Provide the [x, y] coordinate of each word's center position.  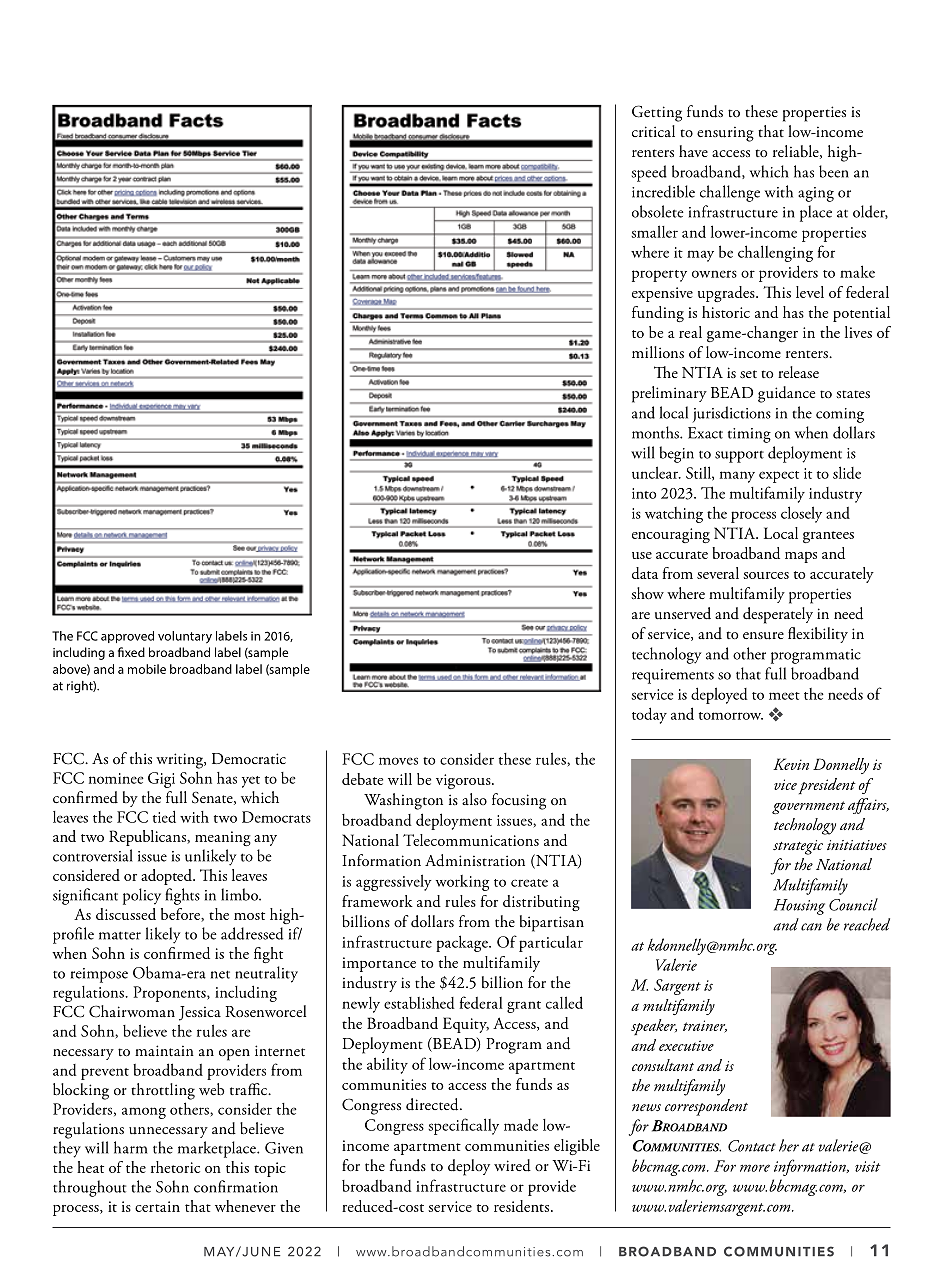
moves [398, 761]
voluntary [185, 637]
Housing [799, 907]
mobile [147, 669]
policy [142, 896]
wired [512, 1165]
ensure [763, 636]
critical [653, 131]
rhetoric [175, 1167]
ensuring [725, 134]
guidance [786, 394]
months [656, 432]
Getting [657, 113]
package [463, 943]
